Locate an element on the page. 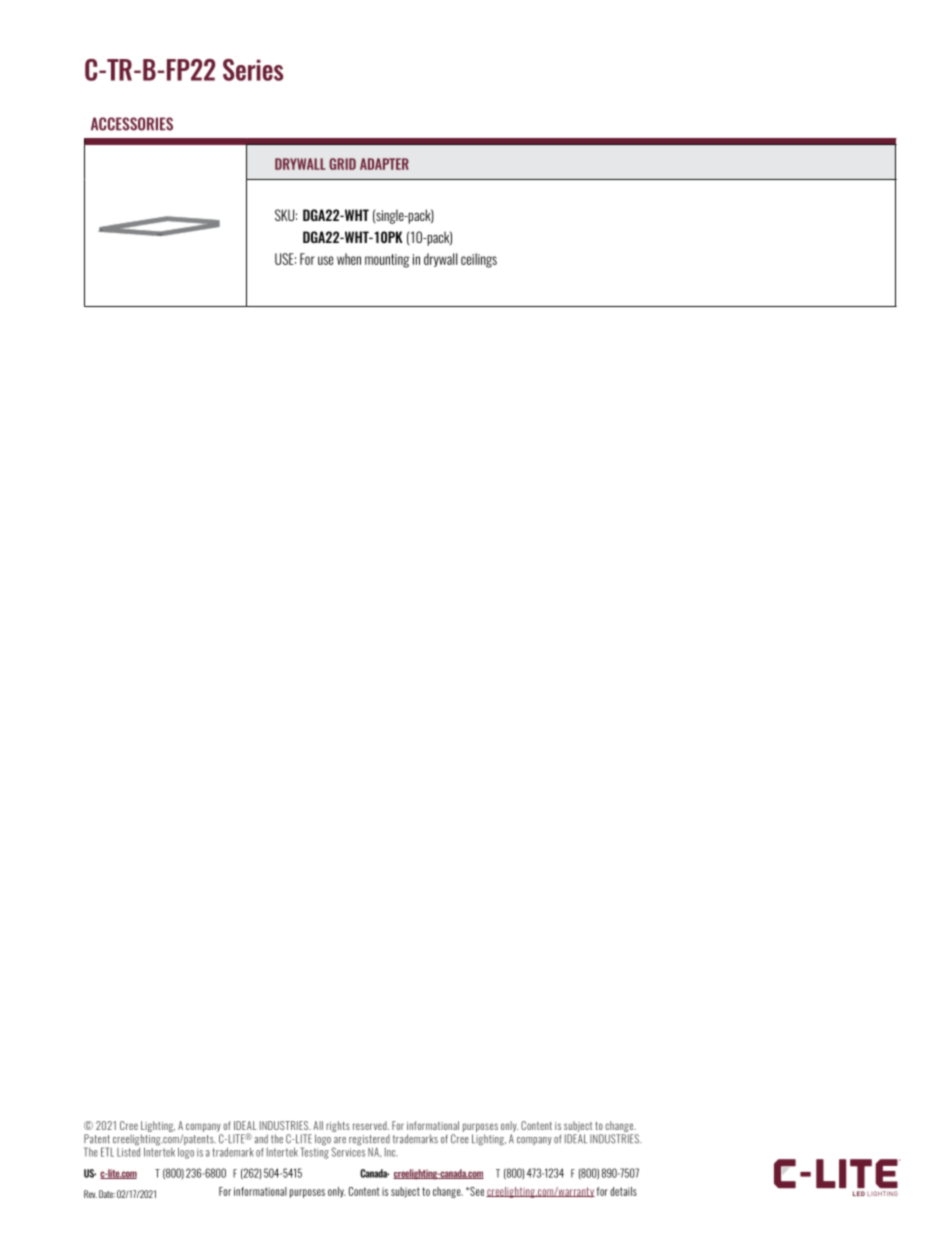 The height and width of the document is (1233, 952). when is located at coordinates (349, 259).
